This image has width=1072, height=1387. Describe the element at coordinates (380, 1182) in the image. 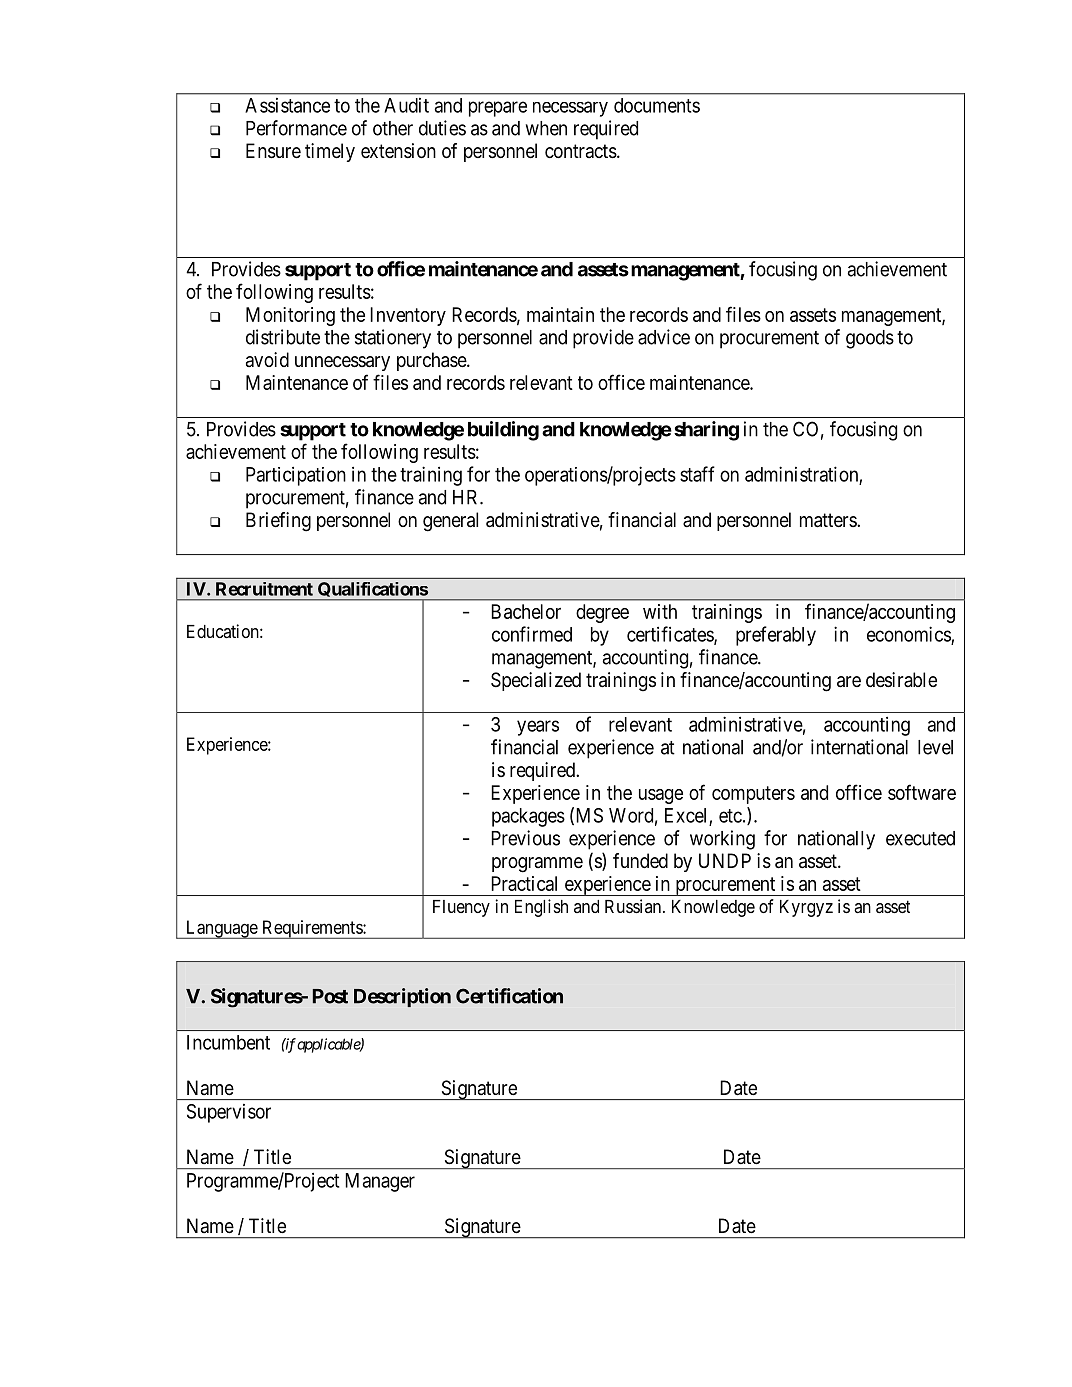

I see `Manager` at that location.
